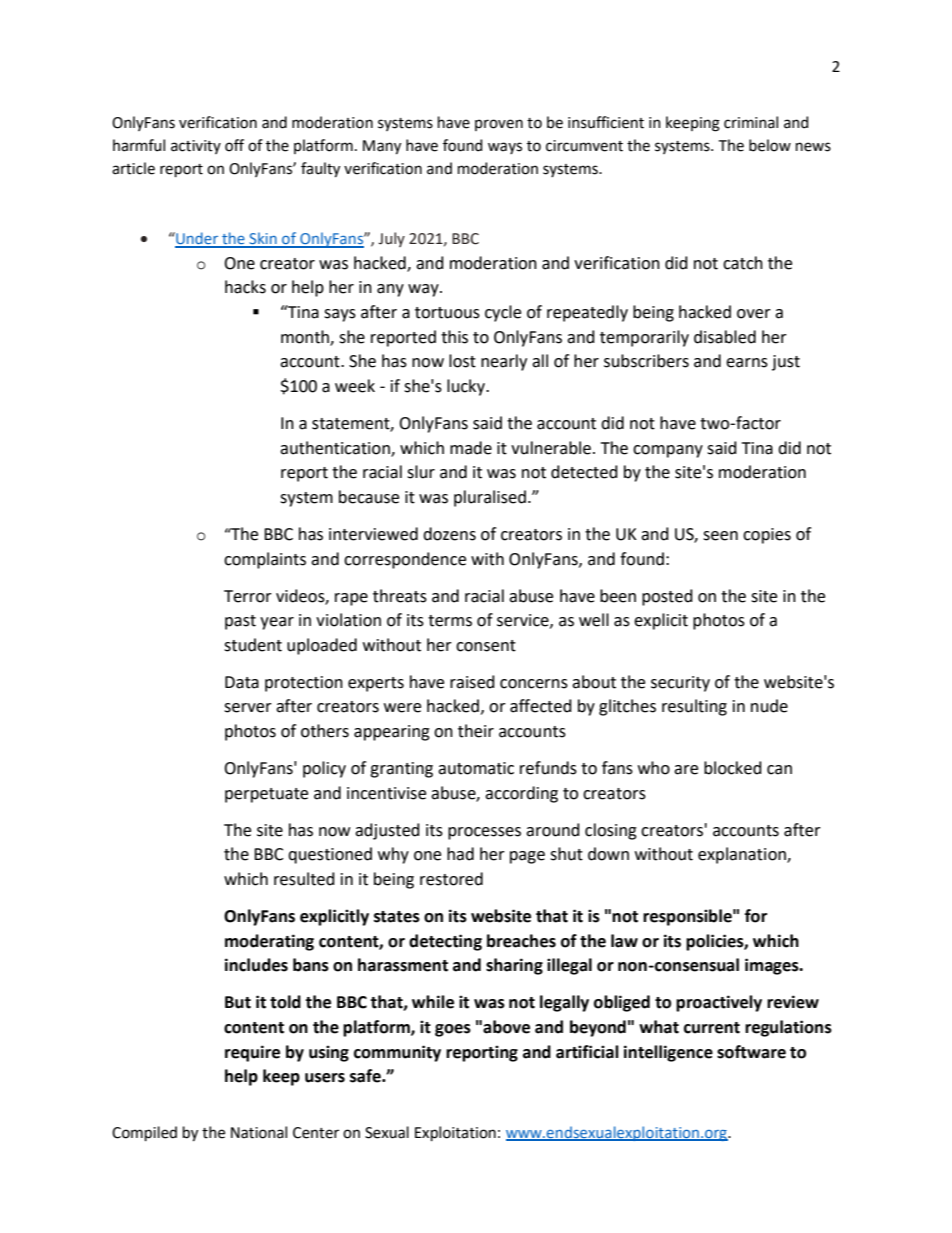 This screenshot has height=1233, width=952. What do you see at coordinates (743, 855) in the screenshot?
I see `explanation` at bounding box center [743, 855].
